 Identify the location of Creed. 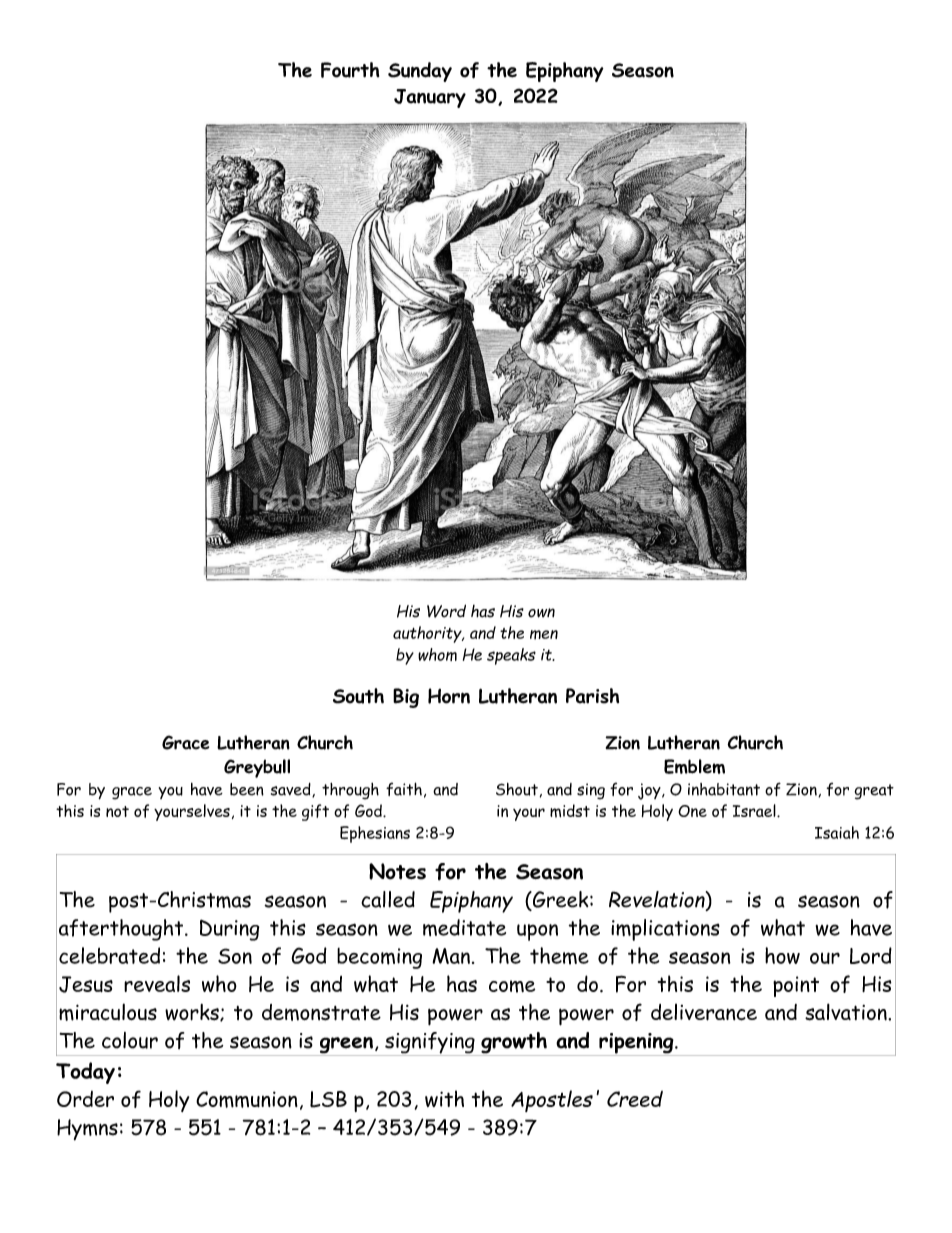
(635, 1099).
